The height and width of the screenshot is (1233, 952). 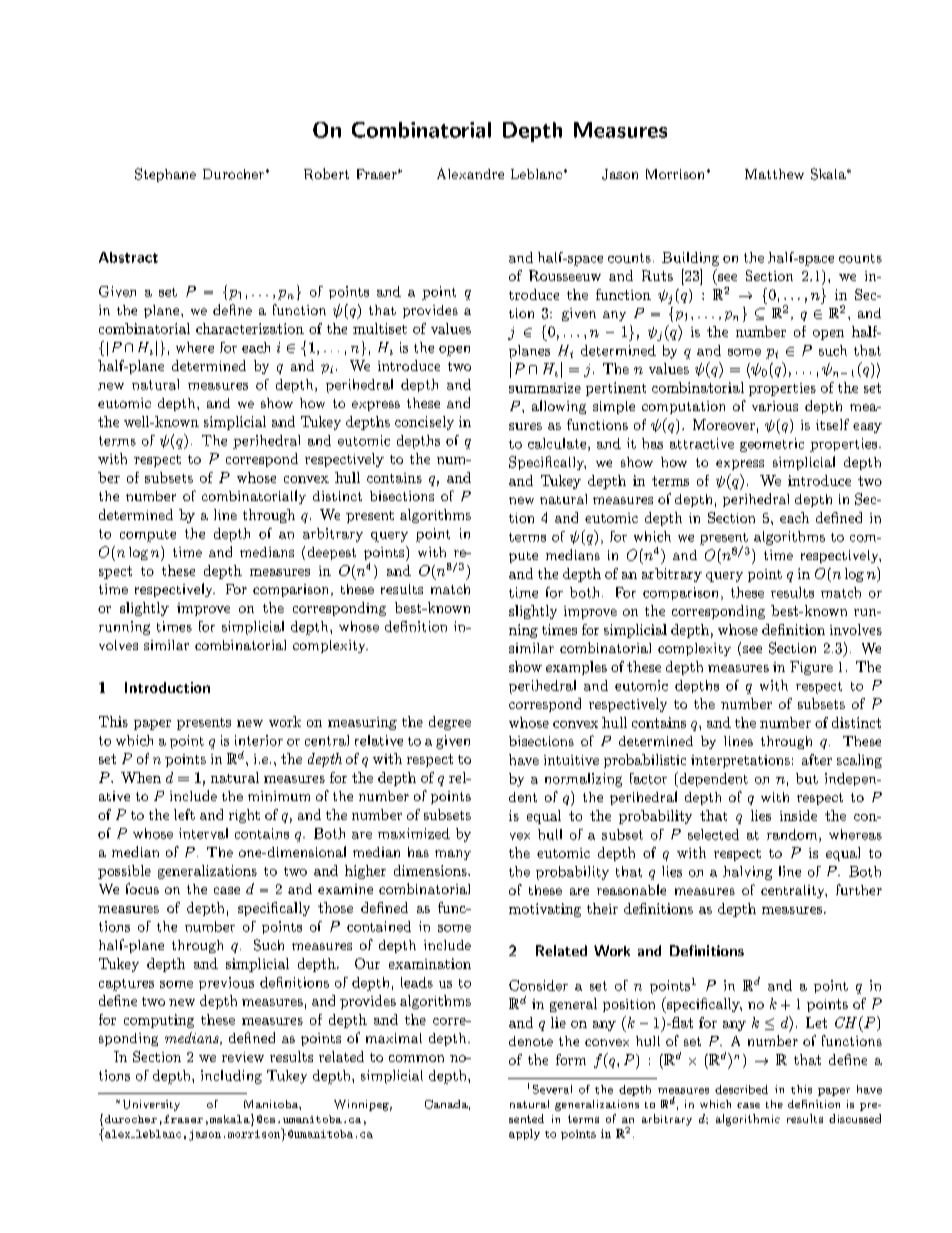 I want to click on Figure, so click(x=811, y=668).
